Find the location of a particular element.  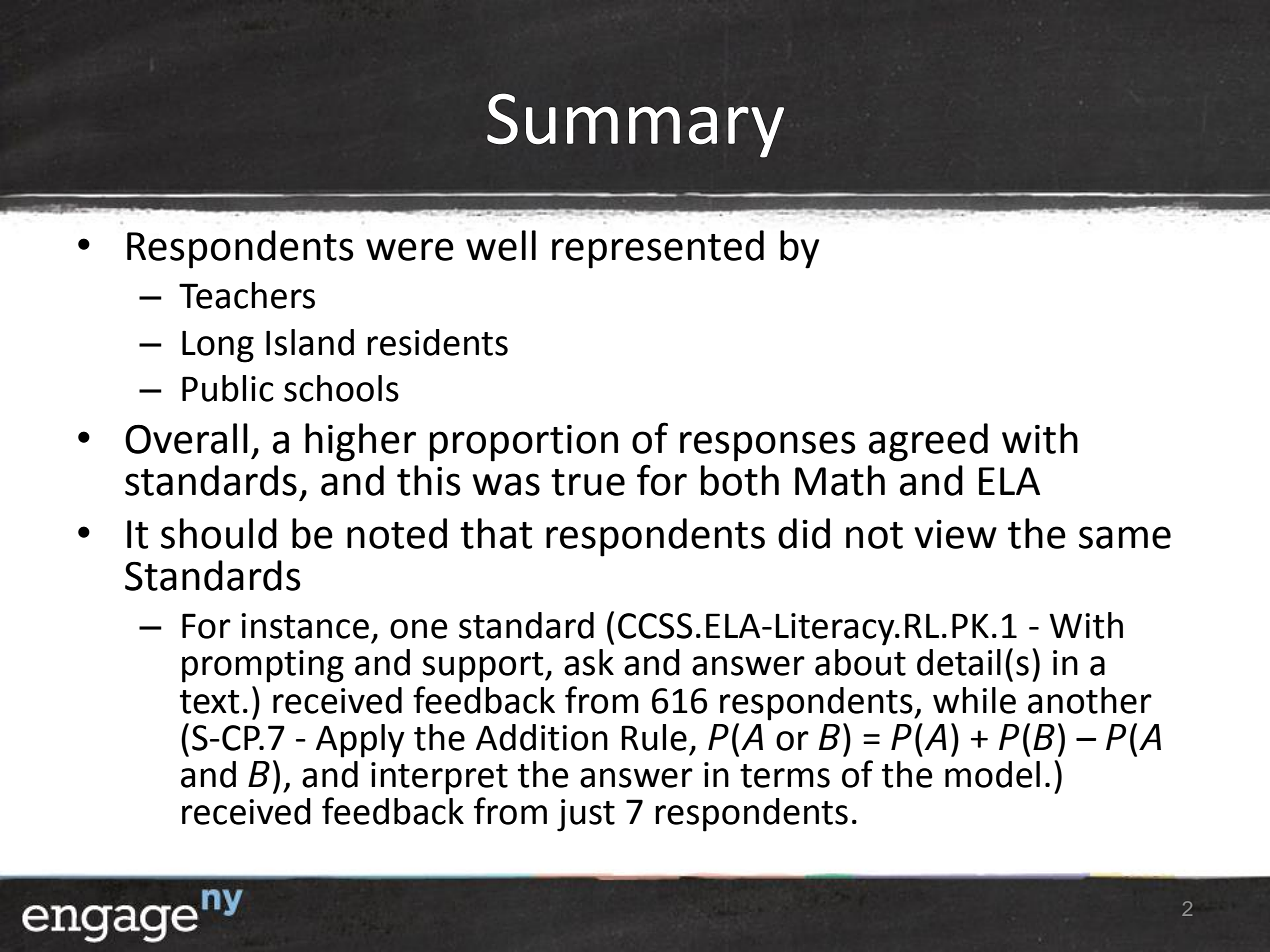

residents is located at coordinates (437, 342).
